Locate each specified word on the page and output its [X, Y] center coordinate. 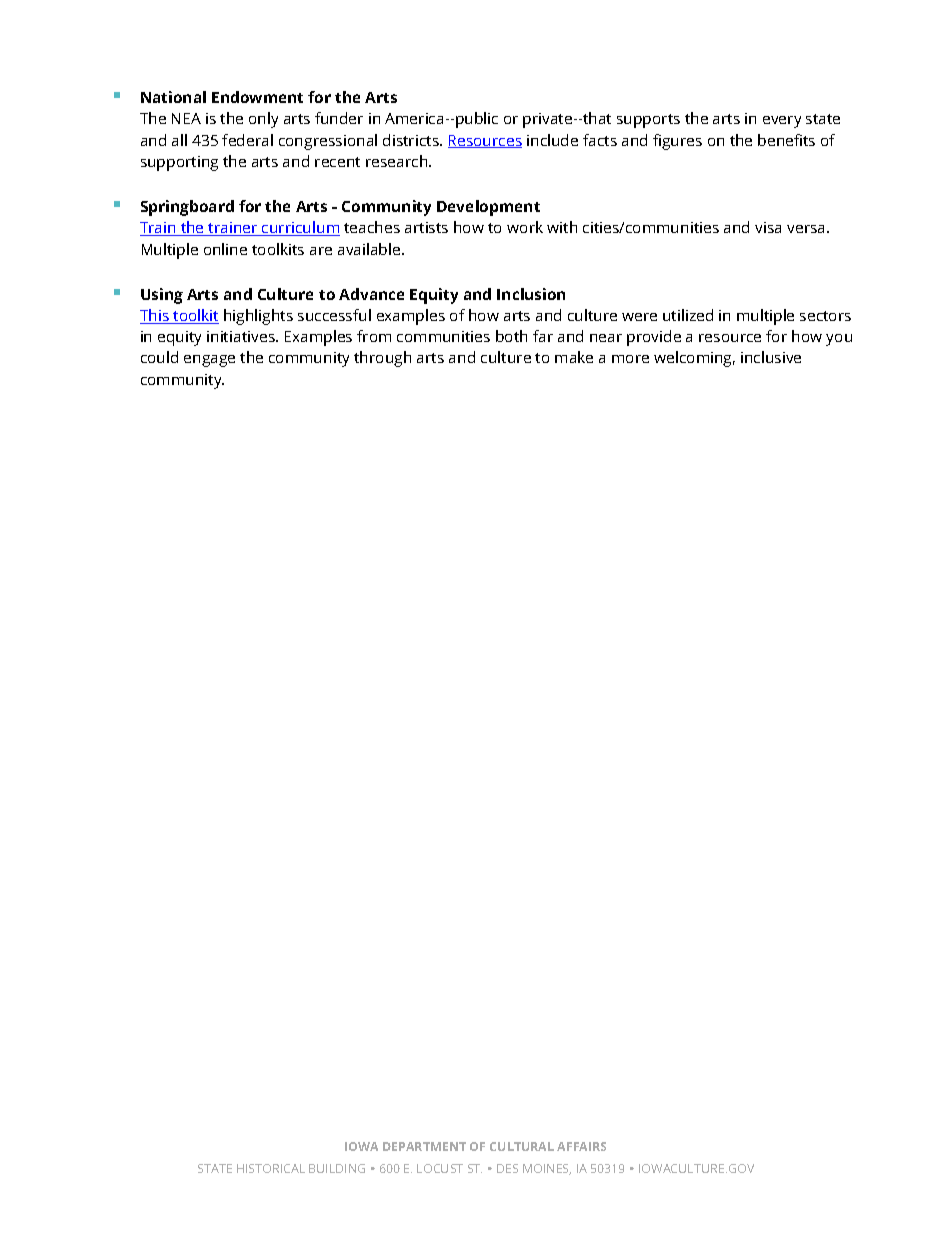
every [782, 122]
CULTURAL [522, 1146]
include [552, 140]
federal [247, 140]
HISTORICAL [271, 1168]
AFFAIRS [581, 1146]
